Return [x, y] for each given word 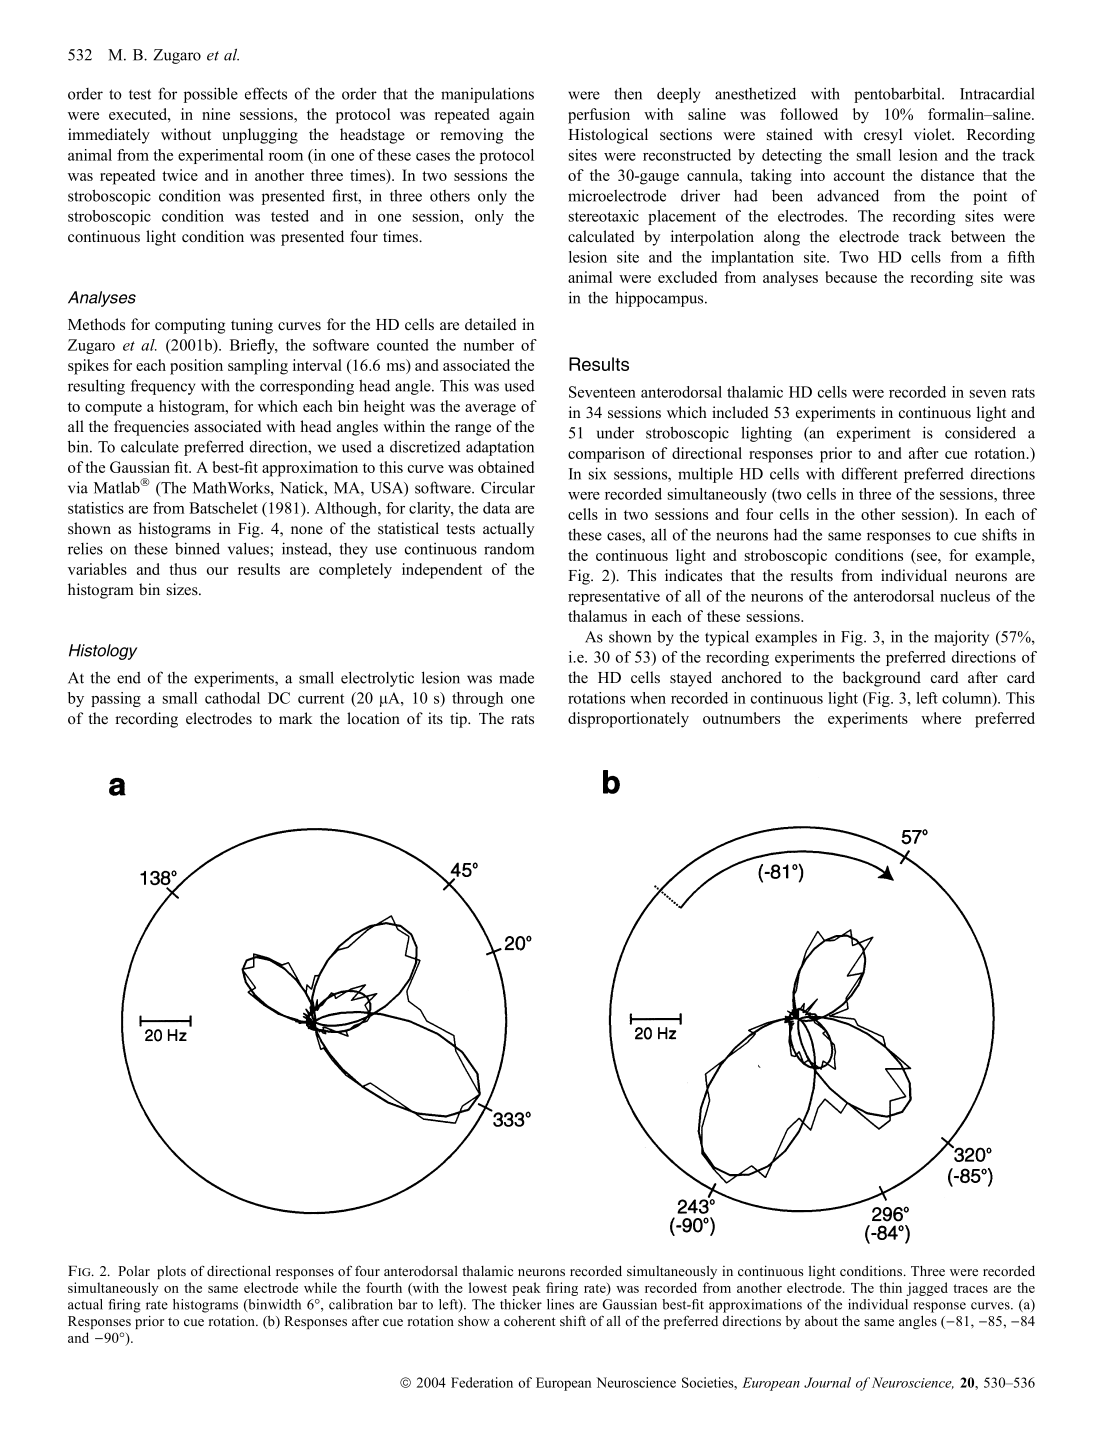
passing [116, 699]
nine [216, 114]
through [477, 699]
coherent [530, 1321]
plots [171, 1272]
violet [934, 134]
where [941, 718]
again [516, 116]
